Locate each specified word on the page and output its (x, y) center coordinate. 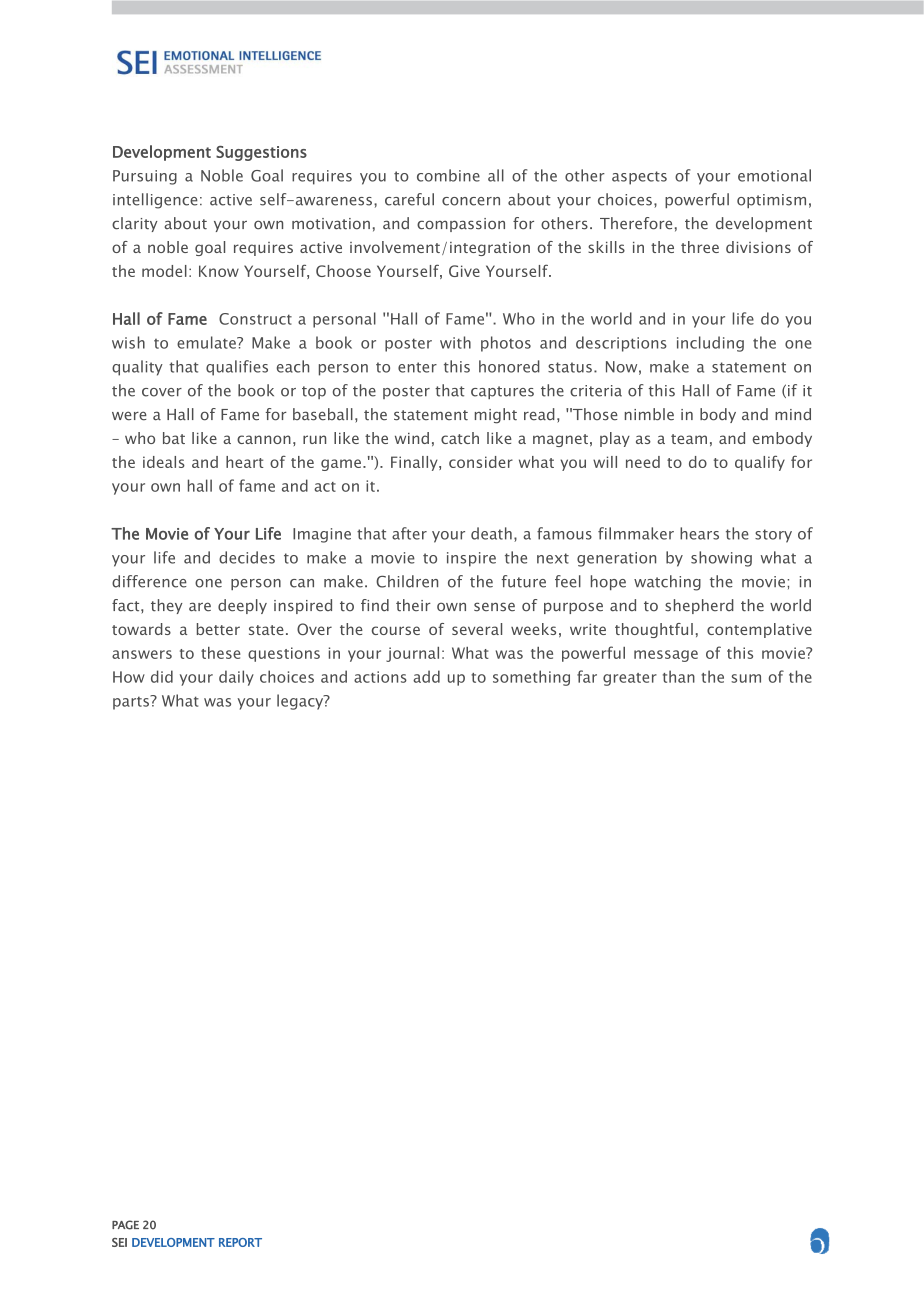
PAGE (125, 1225)
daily (236, 678)
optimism (771, 201)
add (426, 676)
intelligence (155, 201)
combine (448, 175)
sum (746, 678)
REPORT (240, 1242)
